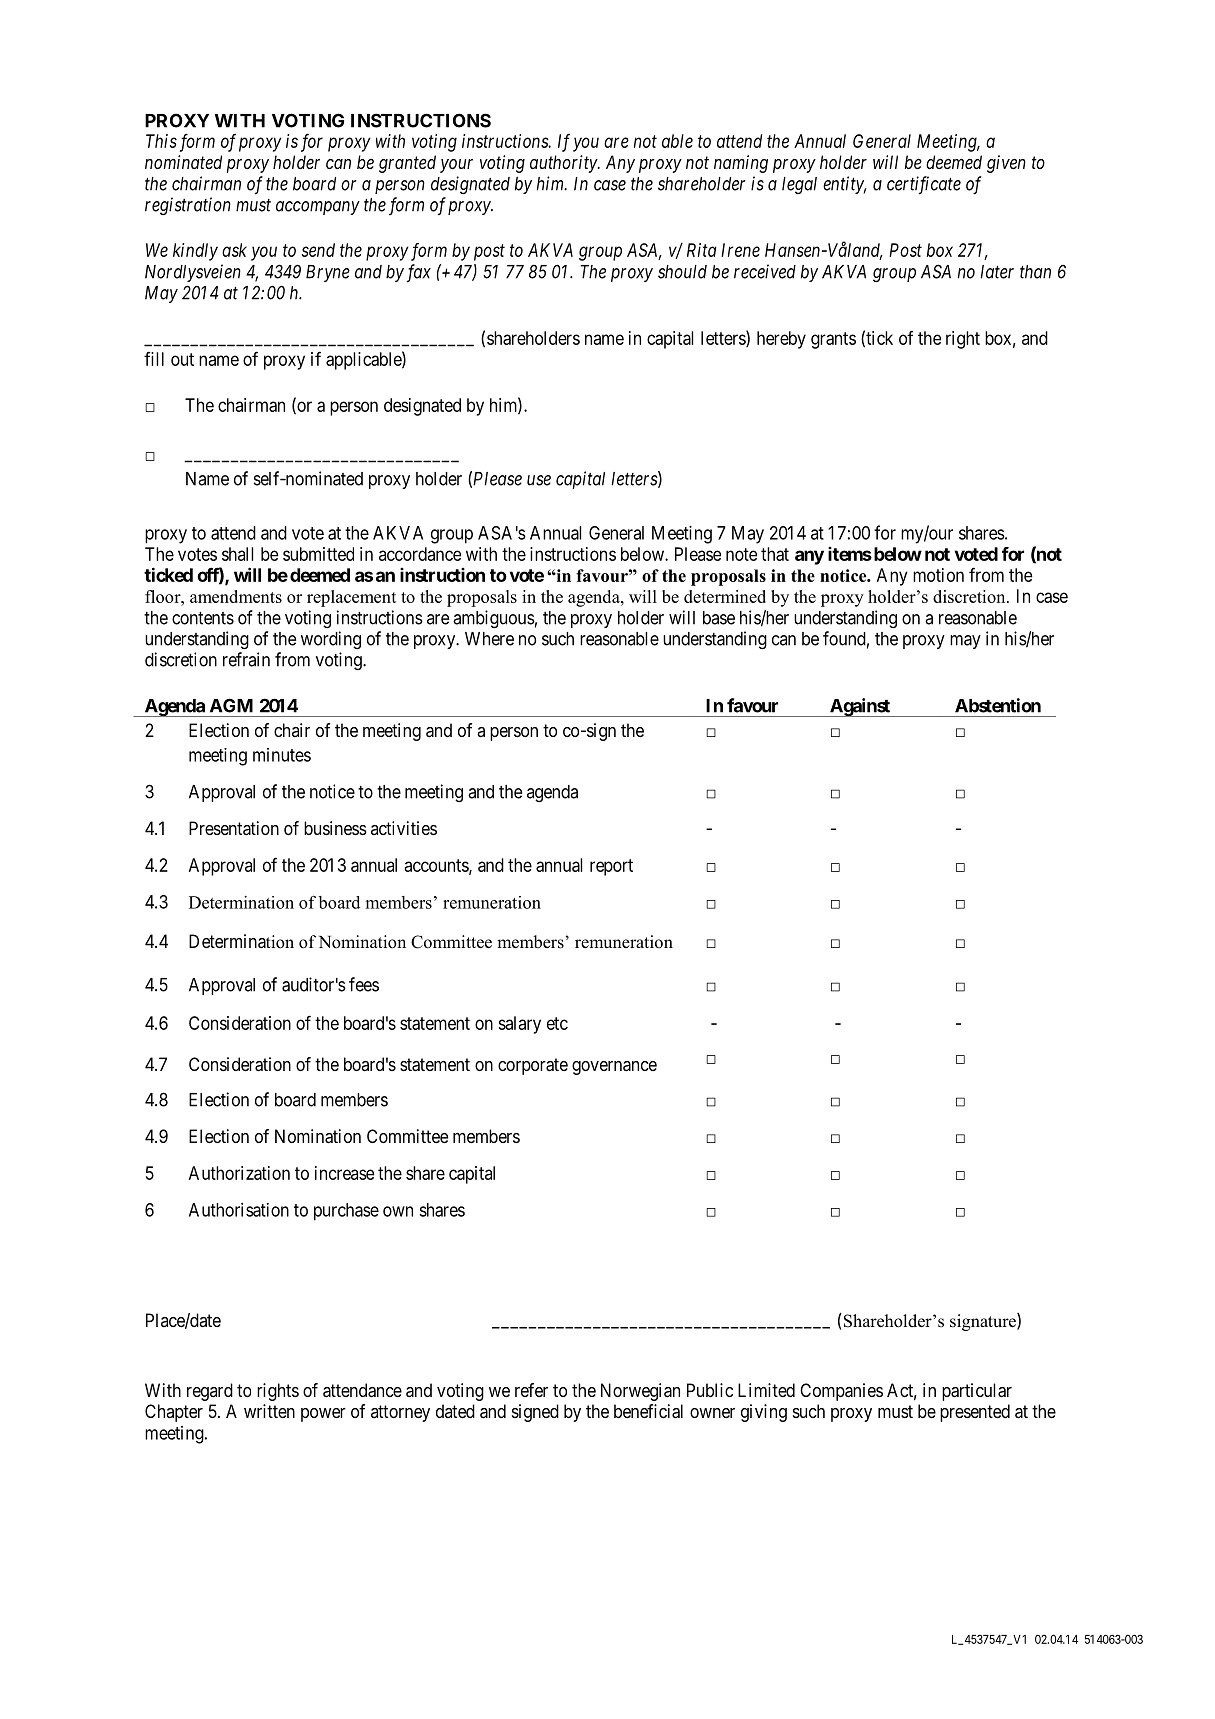  Describe the element at coordinates (494, 619) in the screenshot. I see `ambiguous` at that location.
